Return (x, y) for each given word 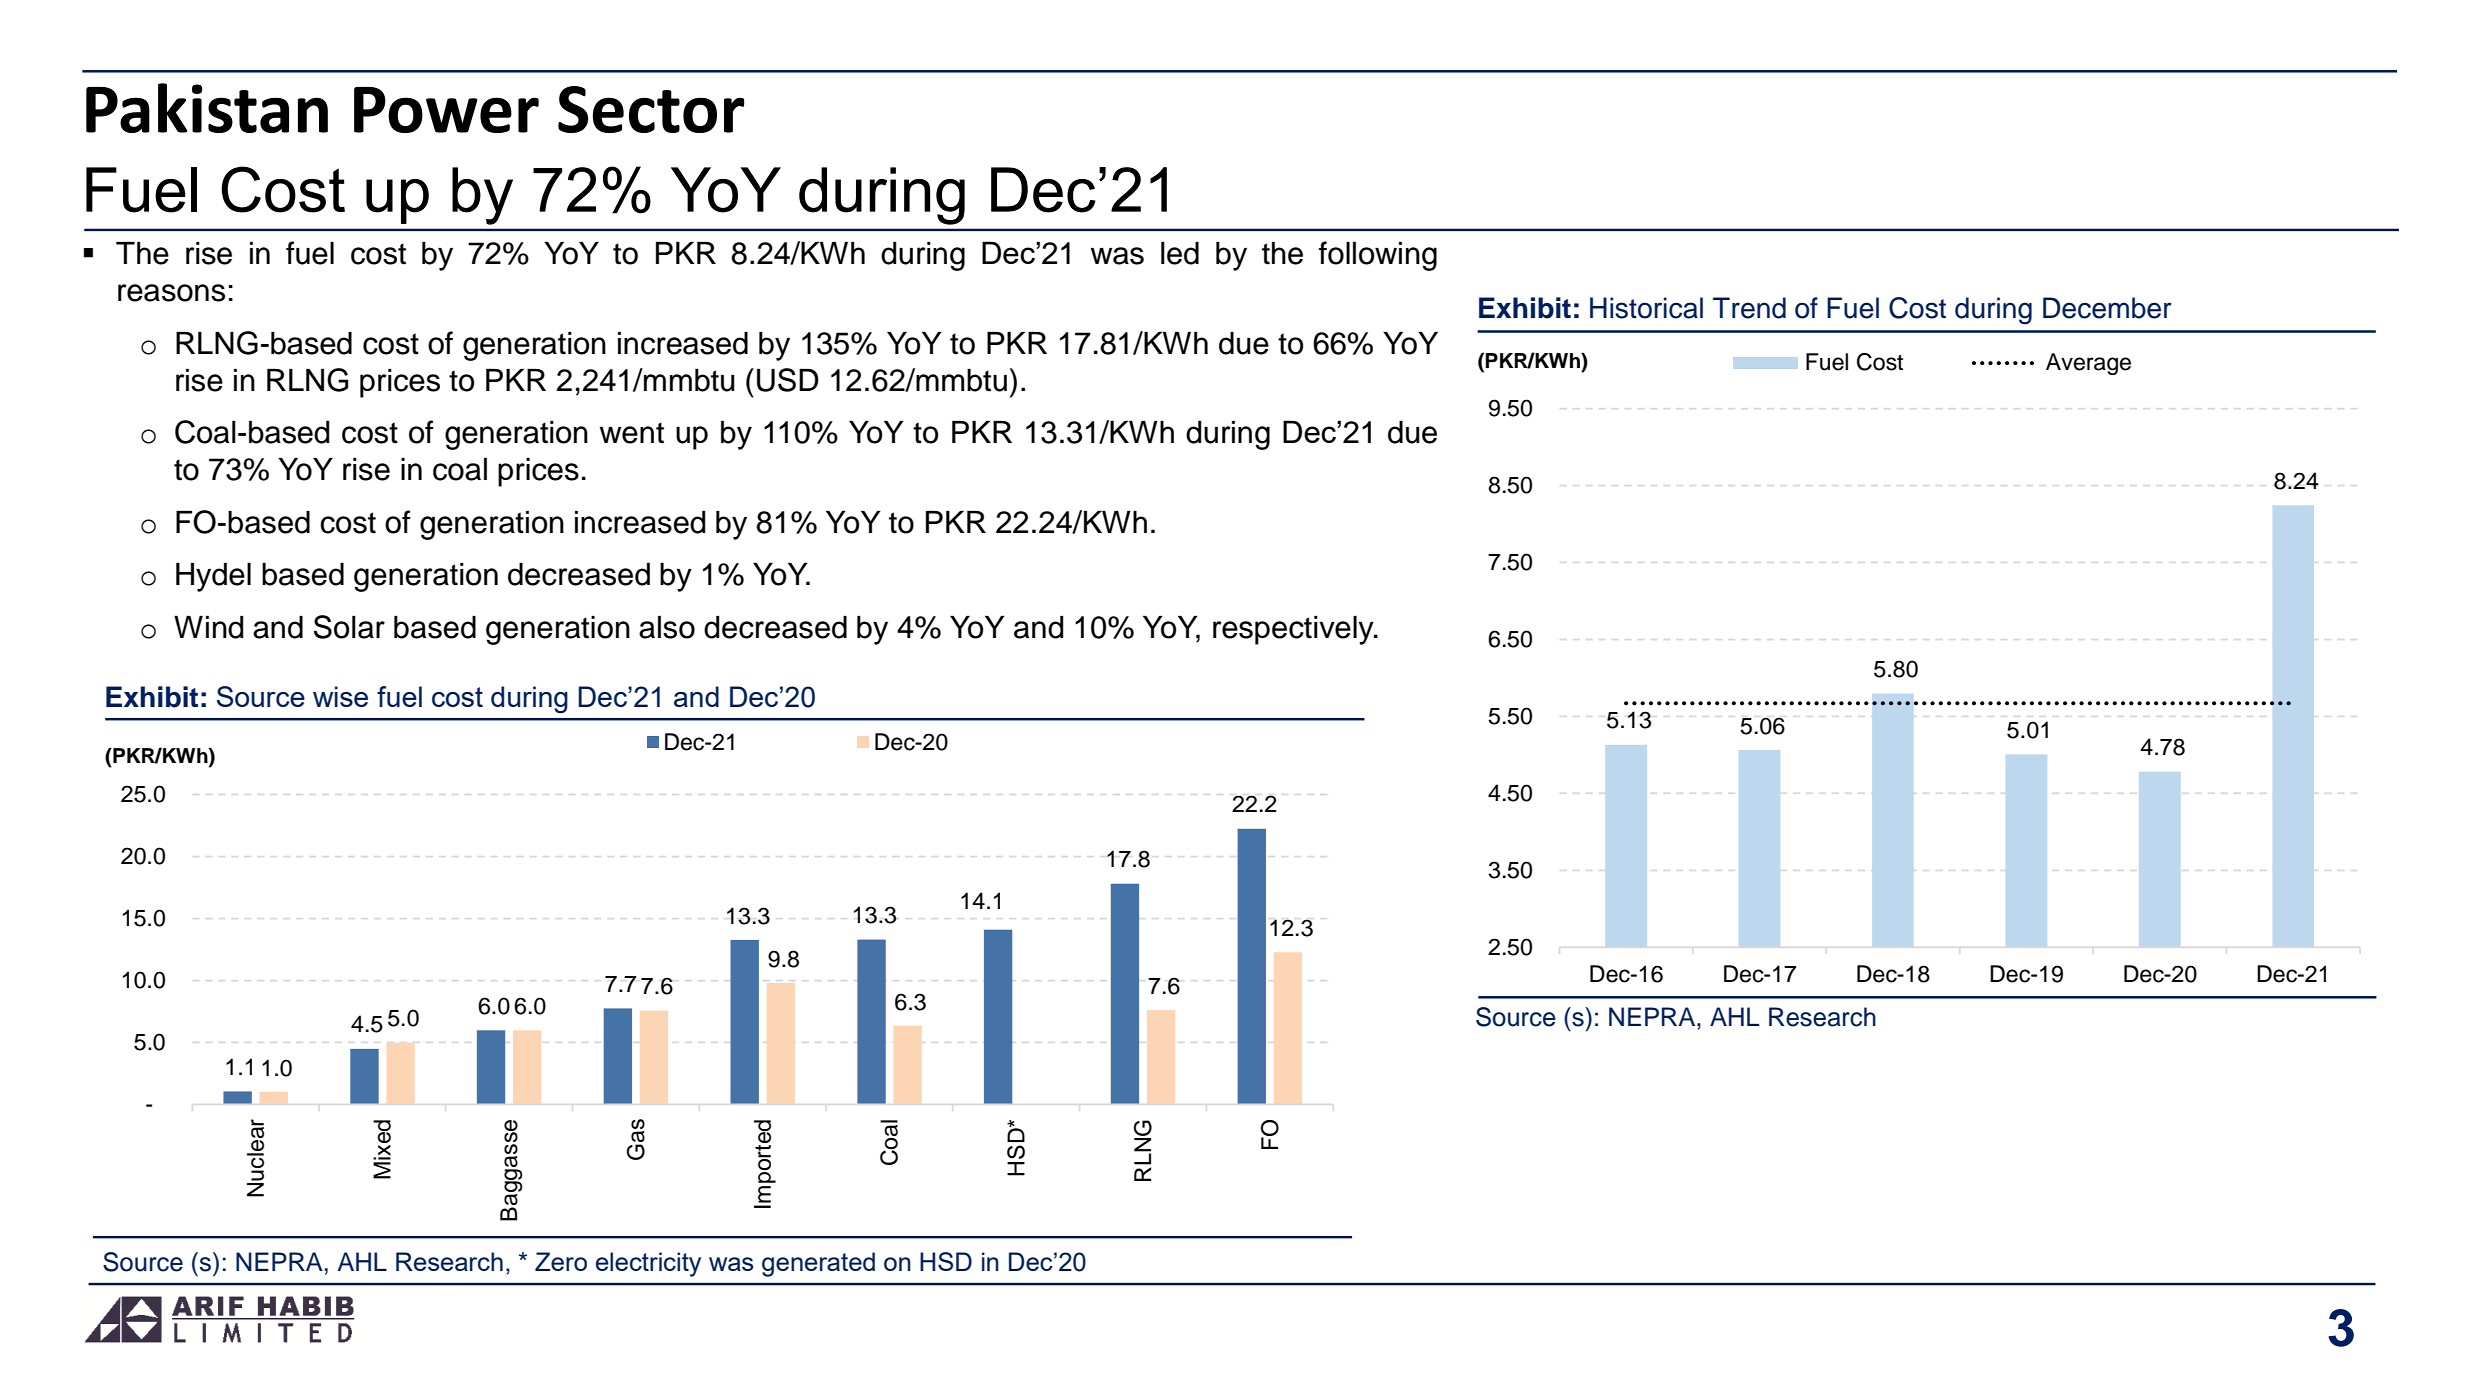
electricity (648, 1264)
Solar (349, 627)
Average (2088, 364)
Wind (209, 627)
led (1180, 253)
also (667, 627)
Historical (1646, 308)
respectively (1294, 630)
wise (340, 696)
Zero (561, 1261)
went (632, 433)
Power (446, 110)
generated (818, 1264)
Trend (1749, 308)
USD (788, 380)
